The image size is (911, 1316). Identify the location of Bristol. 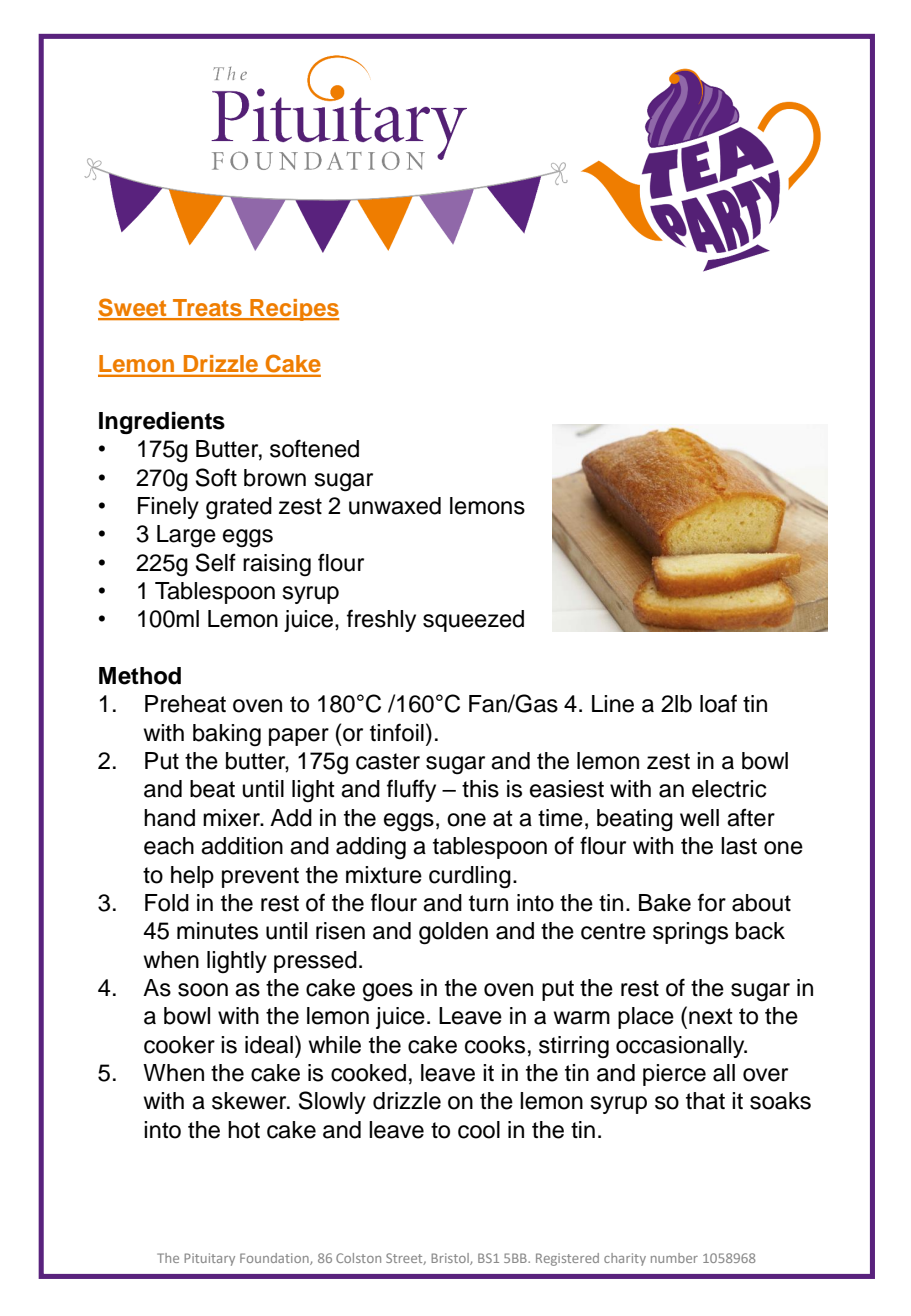
(451, 1259).
